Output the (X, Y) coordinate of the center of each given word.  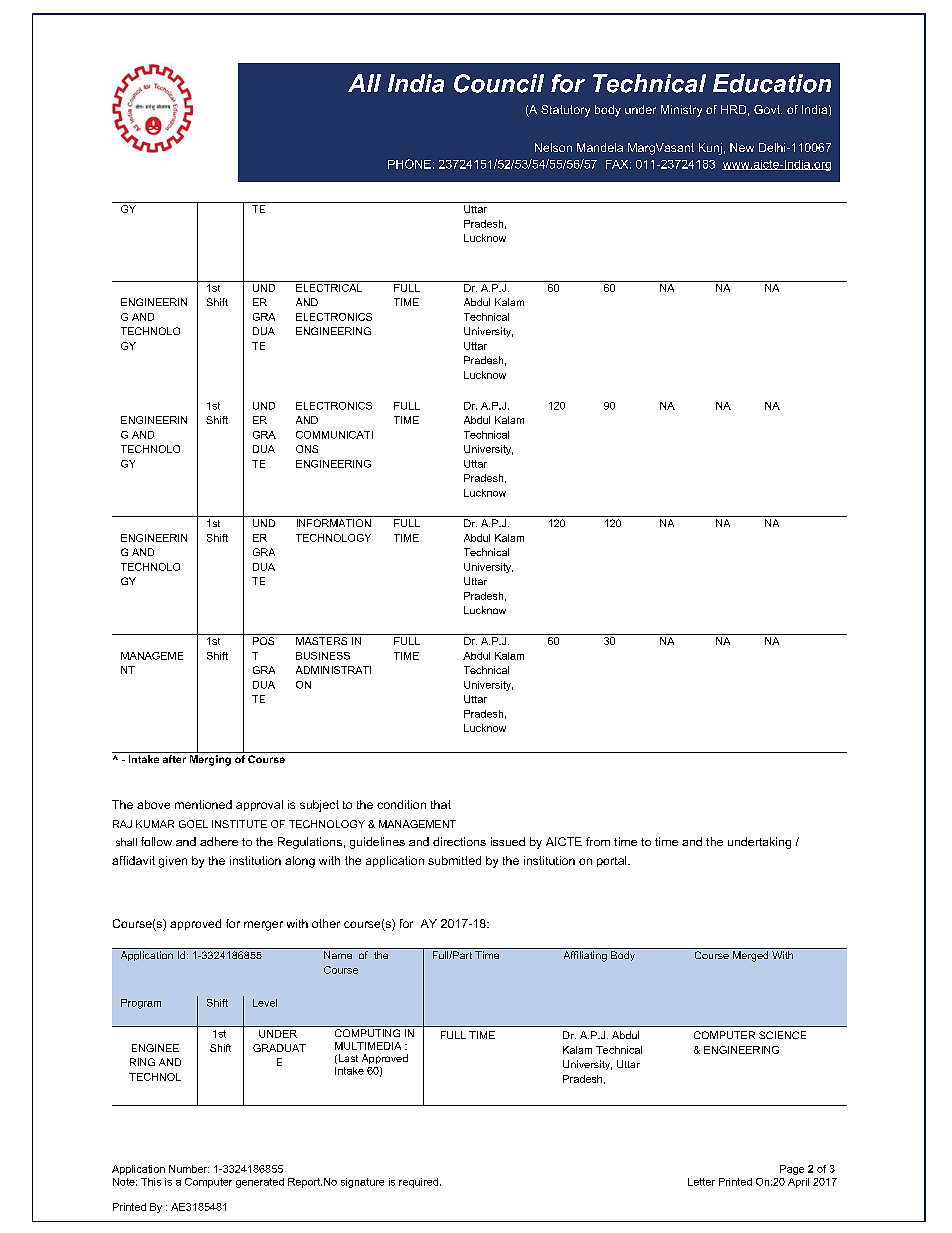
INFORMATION (334, 523)
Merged (750, 956)
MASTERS (321, 641)
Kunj (710, 149)
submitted (454, 860)
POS (263, 641)
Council (499, 83)
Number (189, 1169)
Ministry (681, 111)
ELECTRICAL (329, 286)
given (173, 862)
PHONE (409, 164)
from (598, 841)
